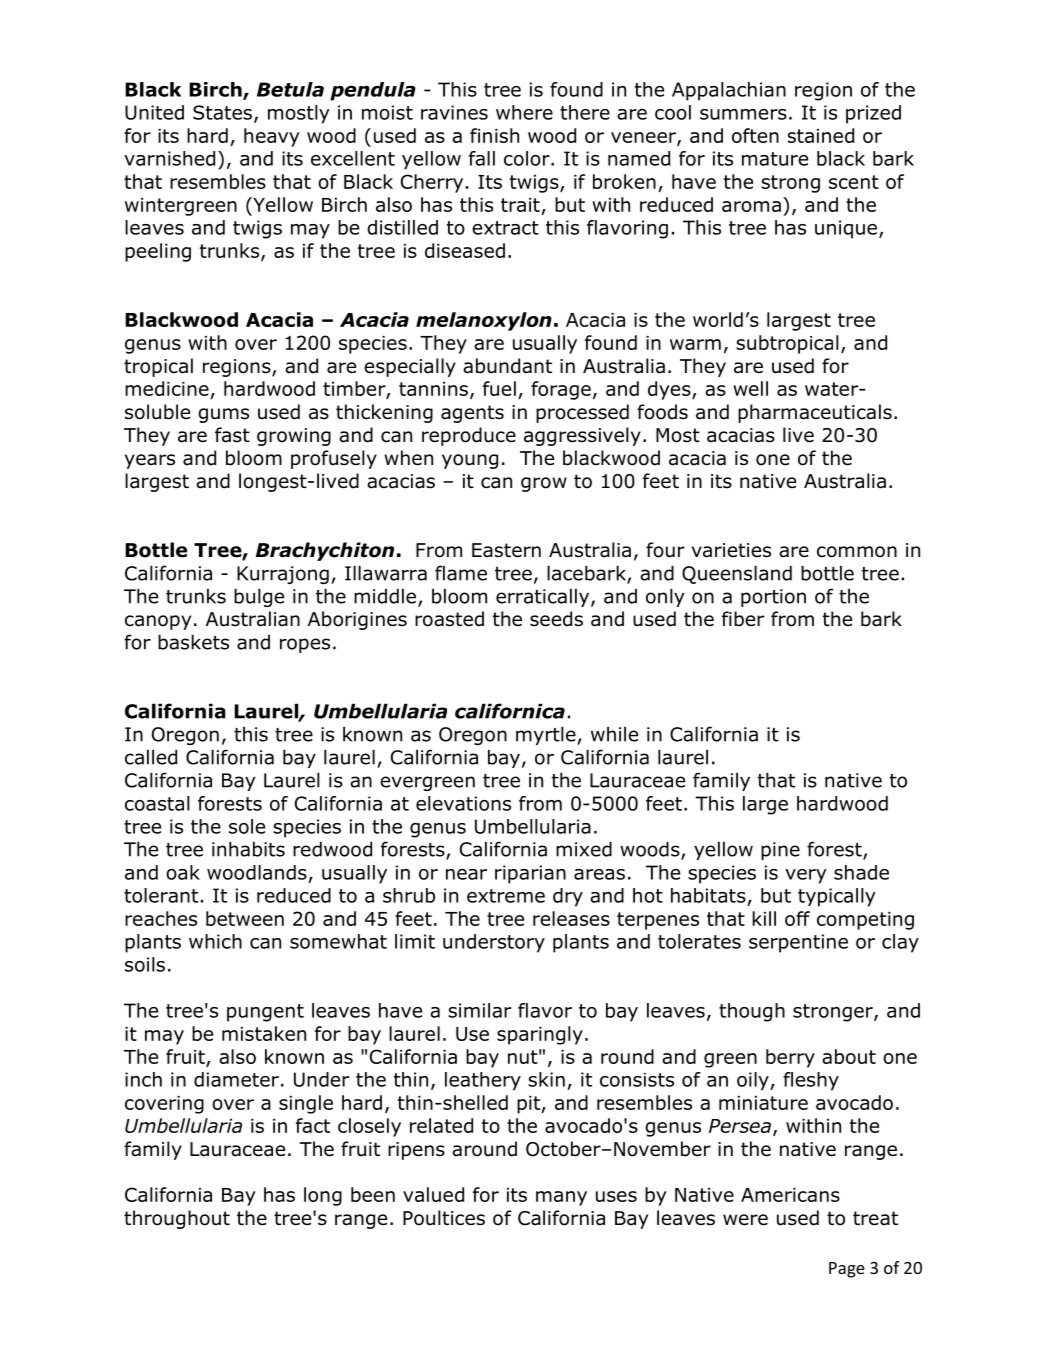 This screenshot has width=1054, height=1364. What do you see at coordinates (790, 1195) in the screenshot?
I see `Americans` at bounding box center [790, 1195].
